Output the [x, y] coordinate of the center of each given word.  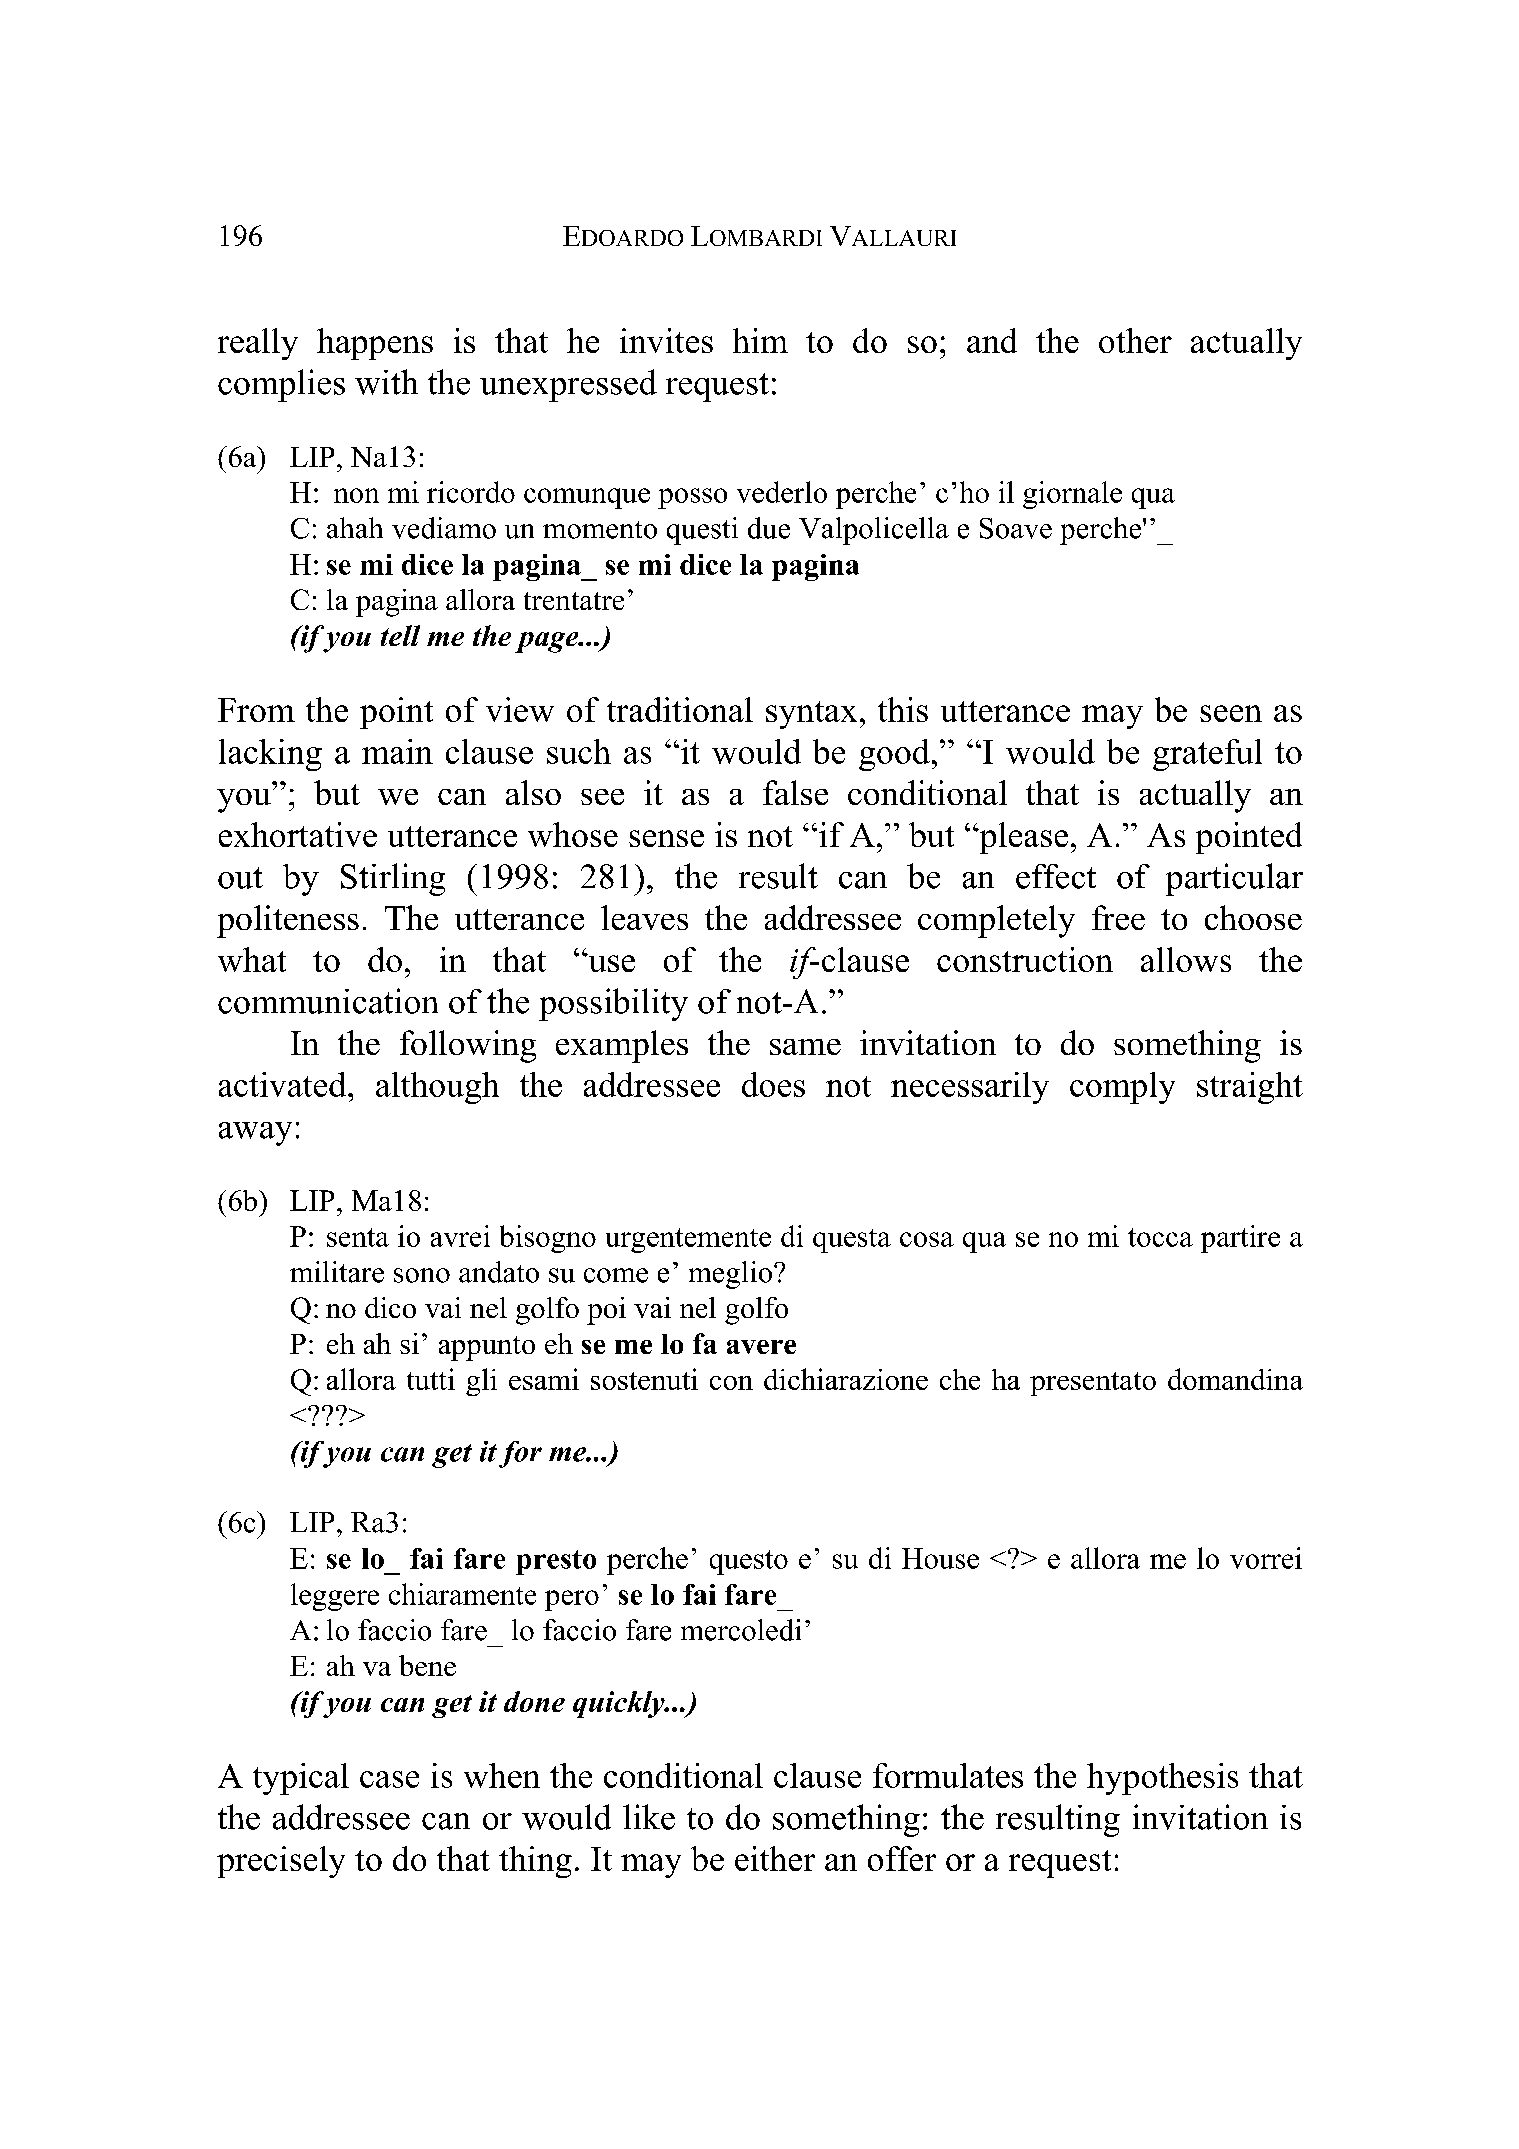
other [1135, 340]
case [389, 1779]
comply [1122, 1088]
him [760, 340]
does [773, 1084]
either [775, 1858]
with [386, 382]
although [437, 1088]
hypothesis [1162, 1779]
